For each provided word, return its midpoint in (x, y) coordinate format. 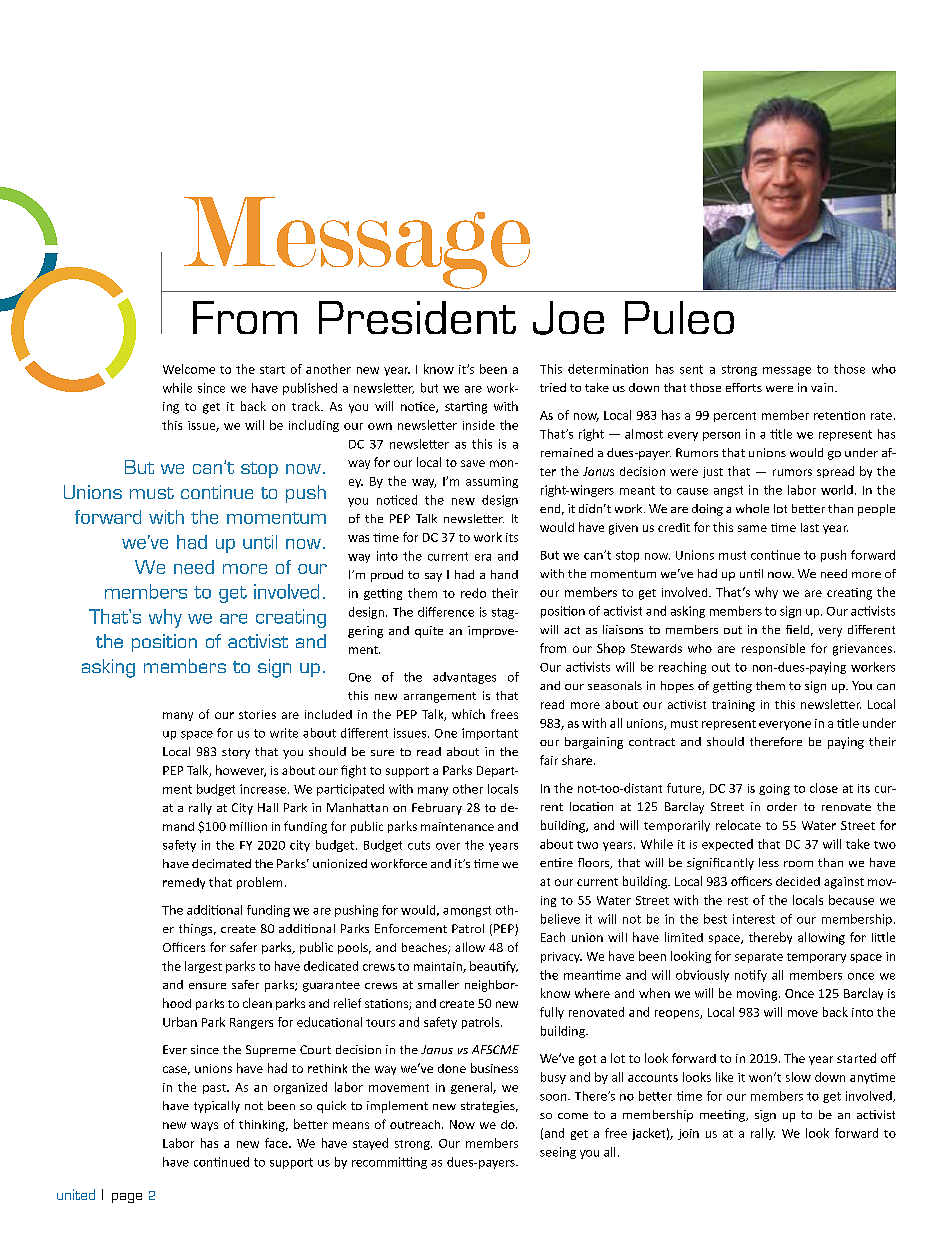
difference (446, 612)
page (127, 1198)
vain (823, 387)
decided (798, 881)
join (688, 1134)
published (310, 389)
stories (257, 714)
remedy (184, 883)
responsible (773, 649)
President (417, 317)
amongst (467, 911)
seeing (558, 1153)
